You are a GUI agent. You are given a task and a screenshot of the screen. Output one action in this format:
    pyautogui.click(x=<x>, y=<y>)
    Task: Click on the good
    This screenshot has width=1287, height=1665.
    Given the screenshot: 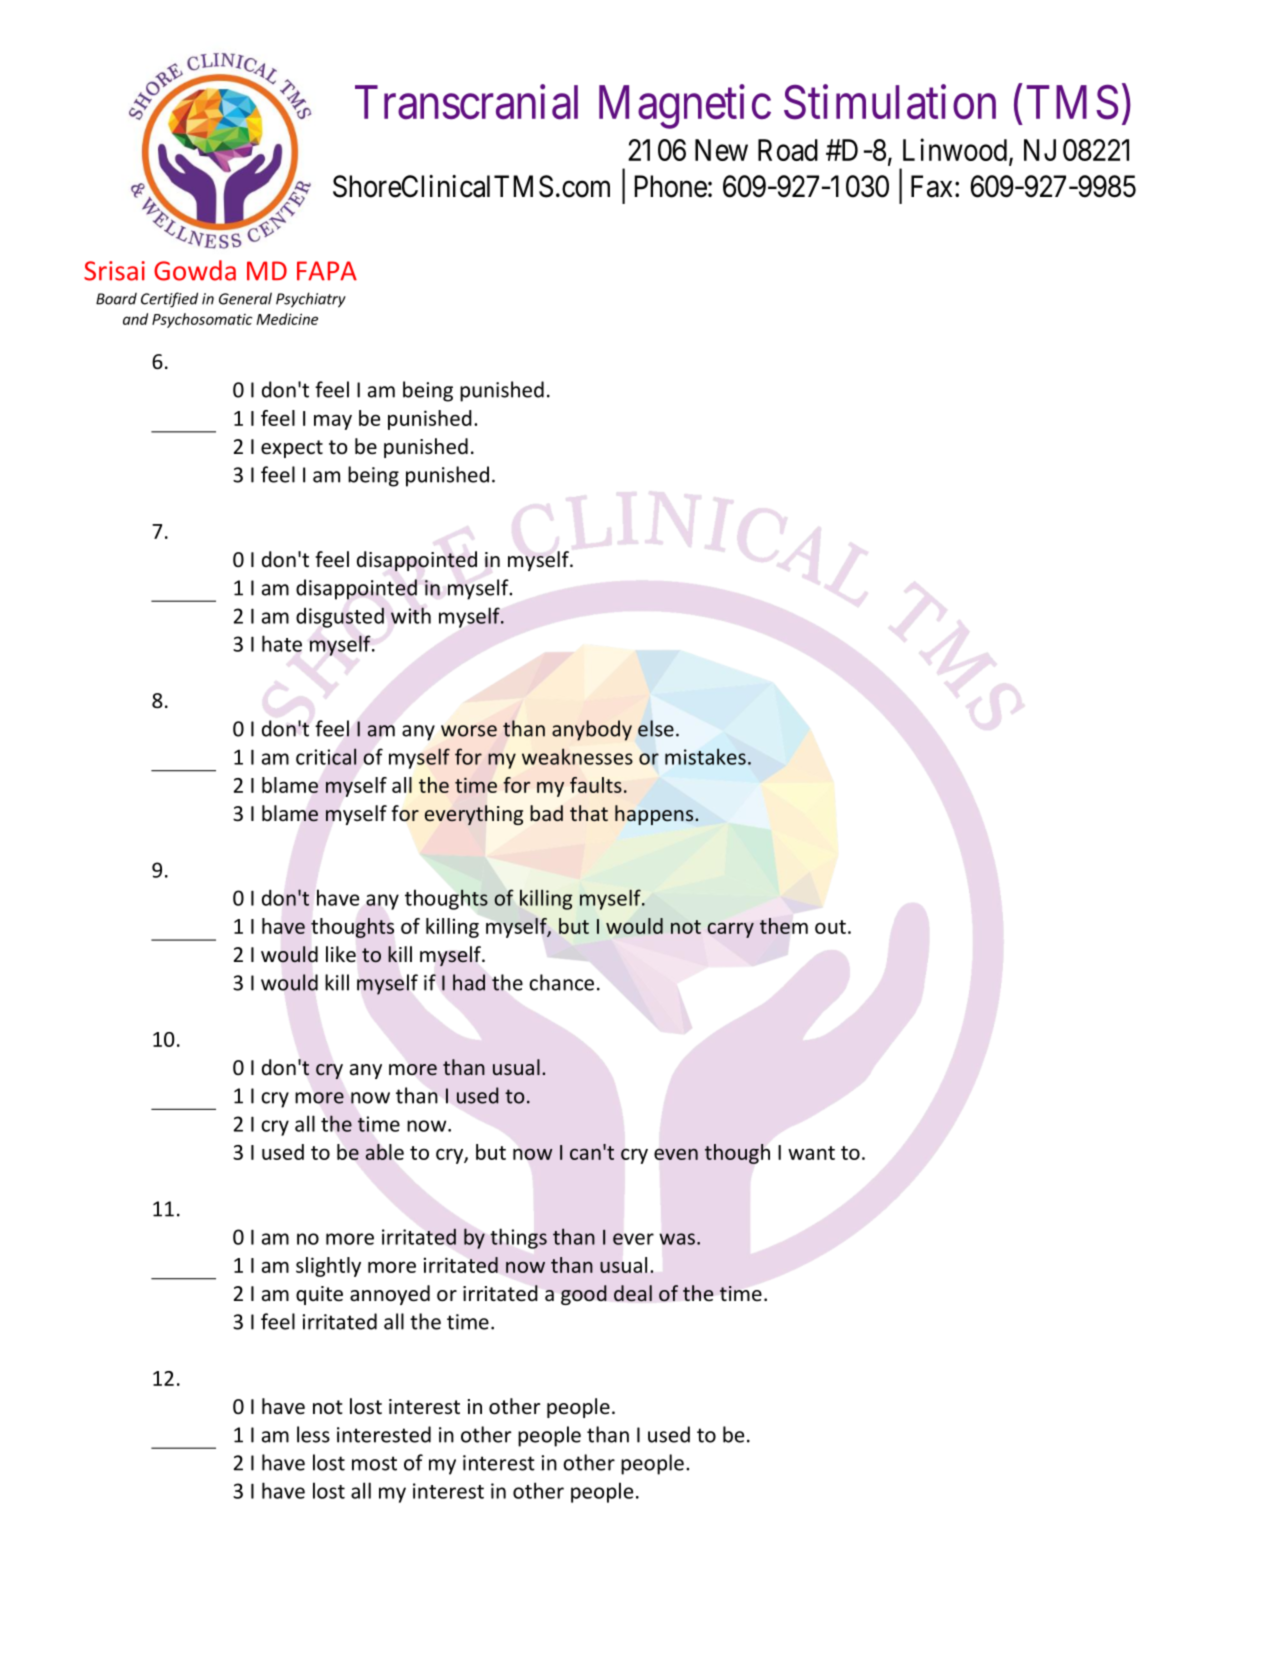 What is the action you would take?
    pyautogui.click(x=584, y=1295)
